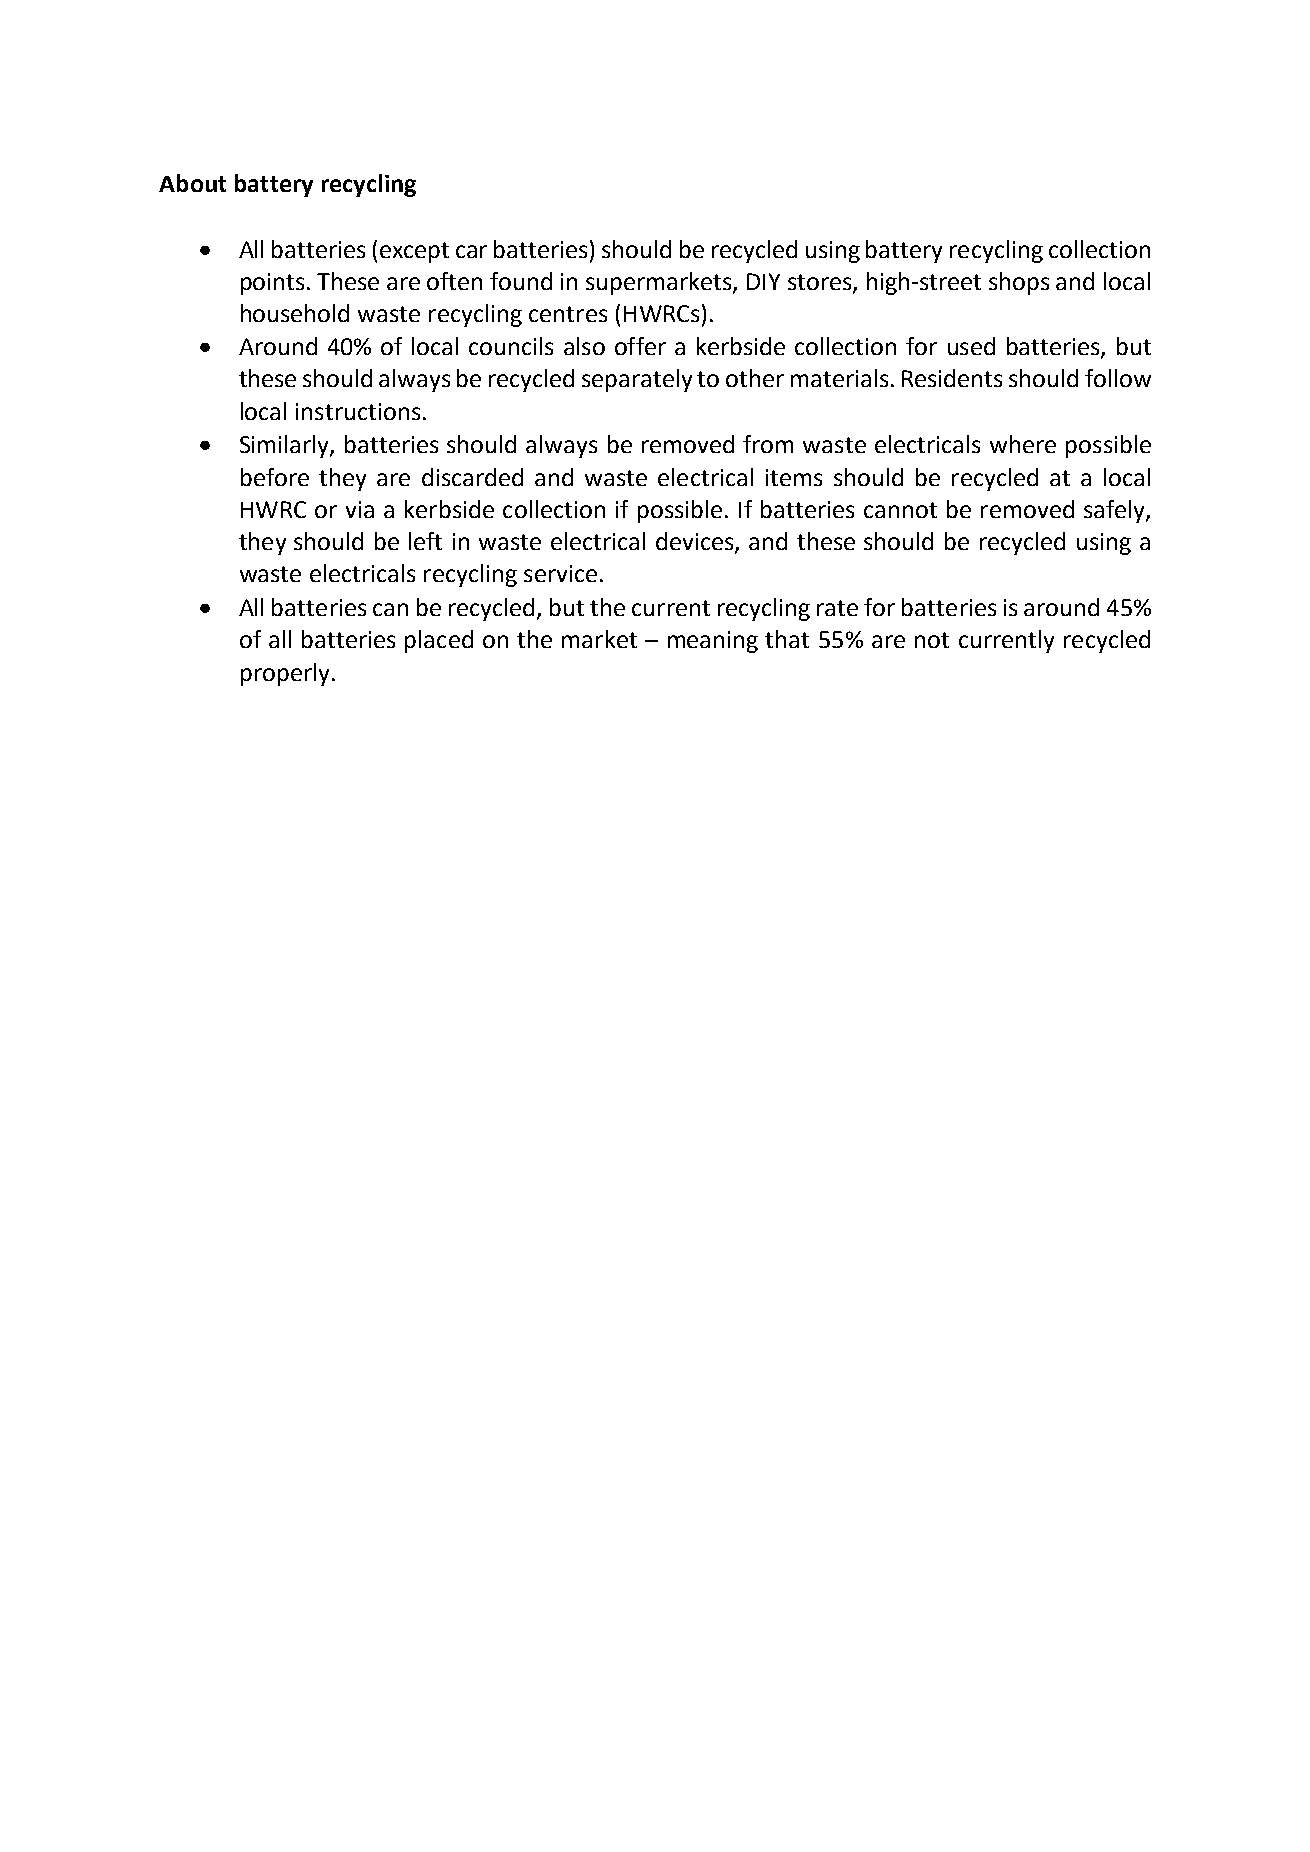 This image has width=1310, height=1852. I want to click on About, so click(192, 183).
